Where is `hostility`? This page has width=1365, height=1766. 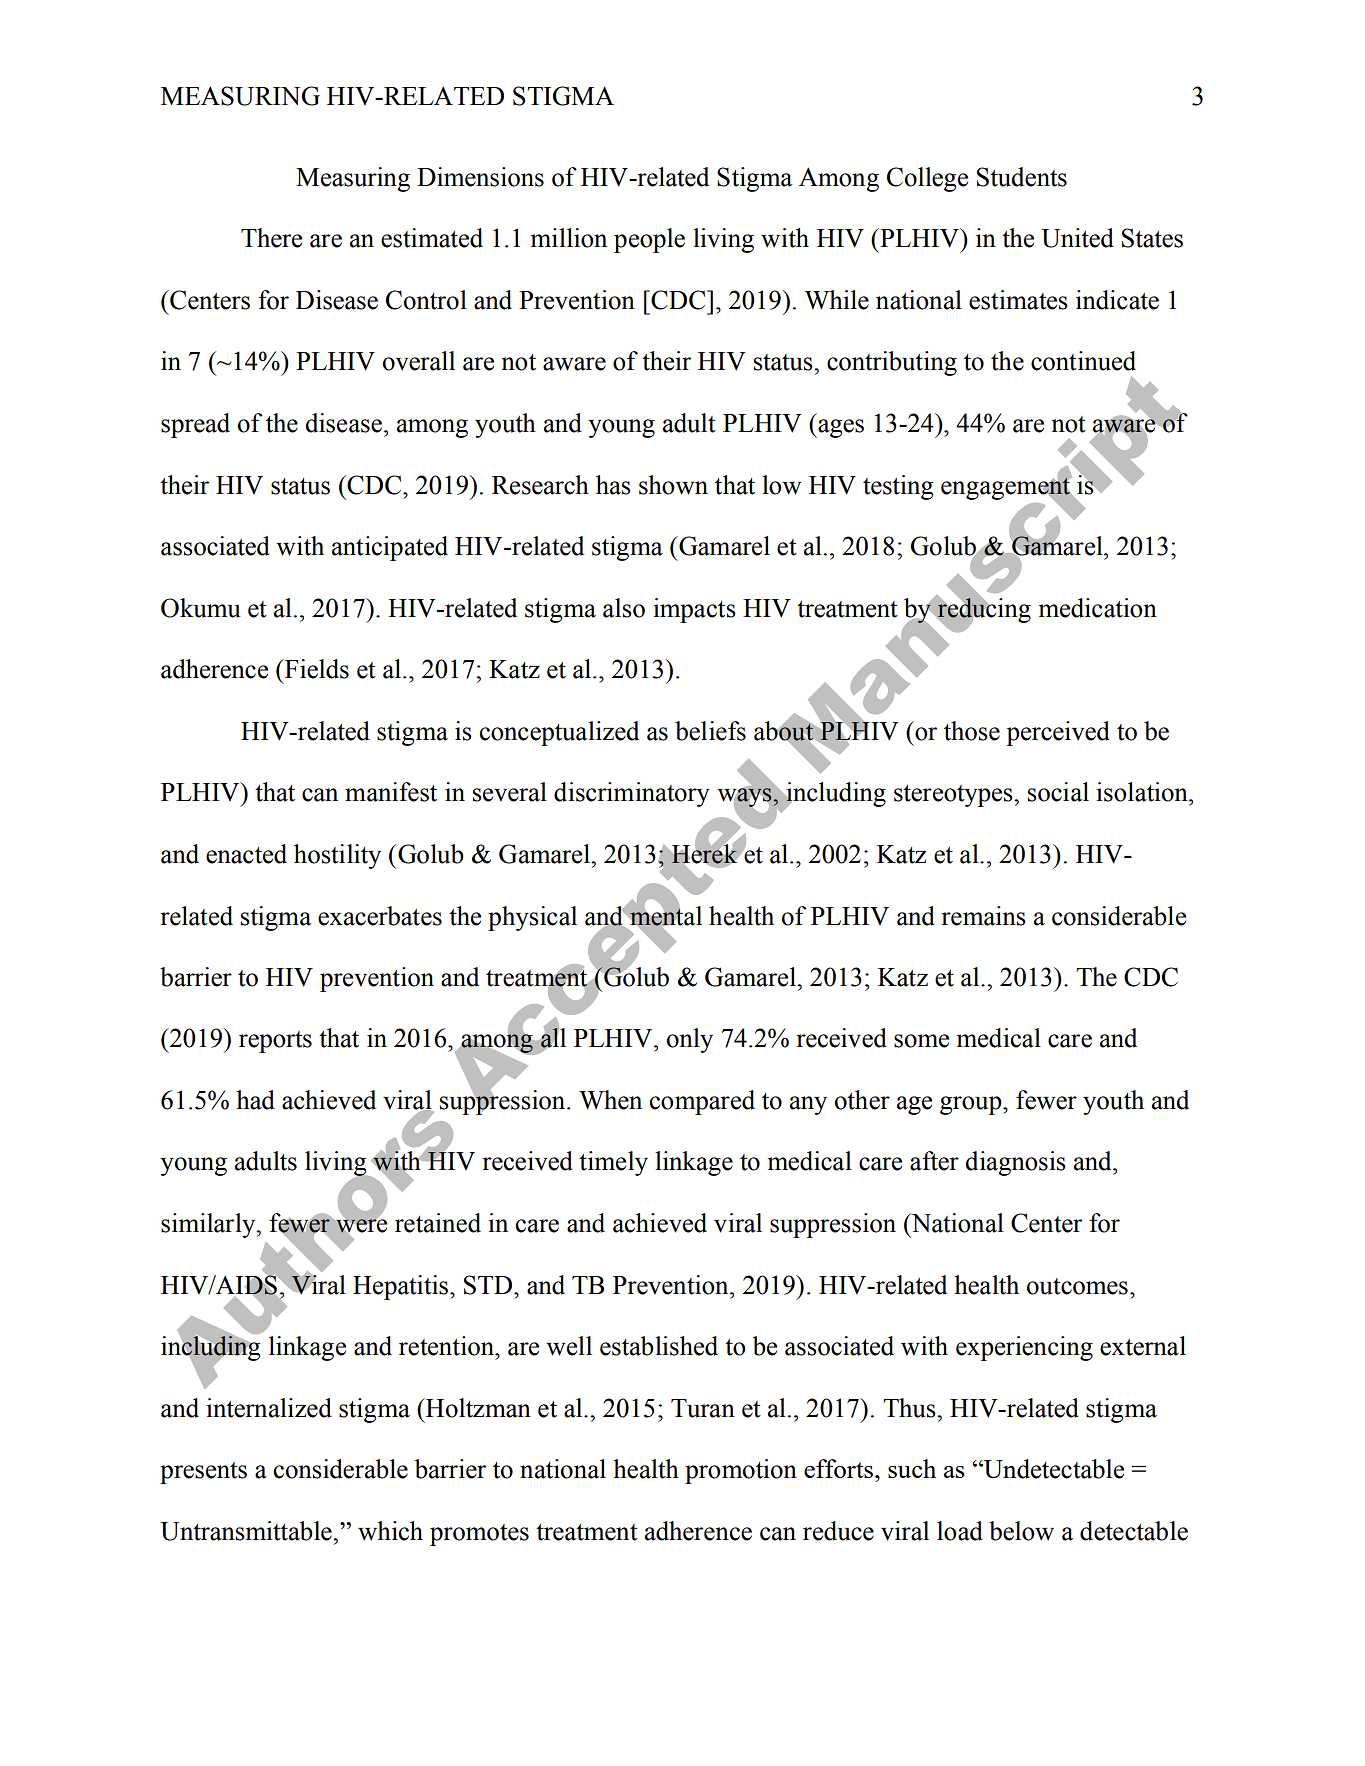 hostility is located at coordinates (337, 856).
